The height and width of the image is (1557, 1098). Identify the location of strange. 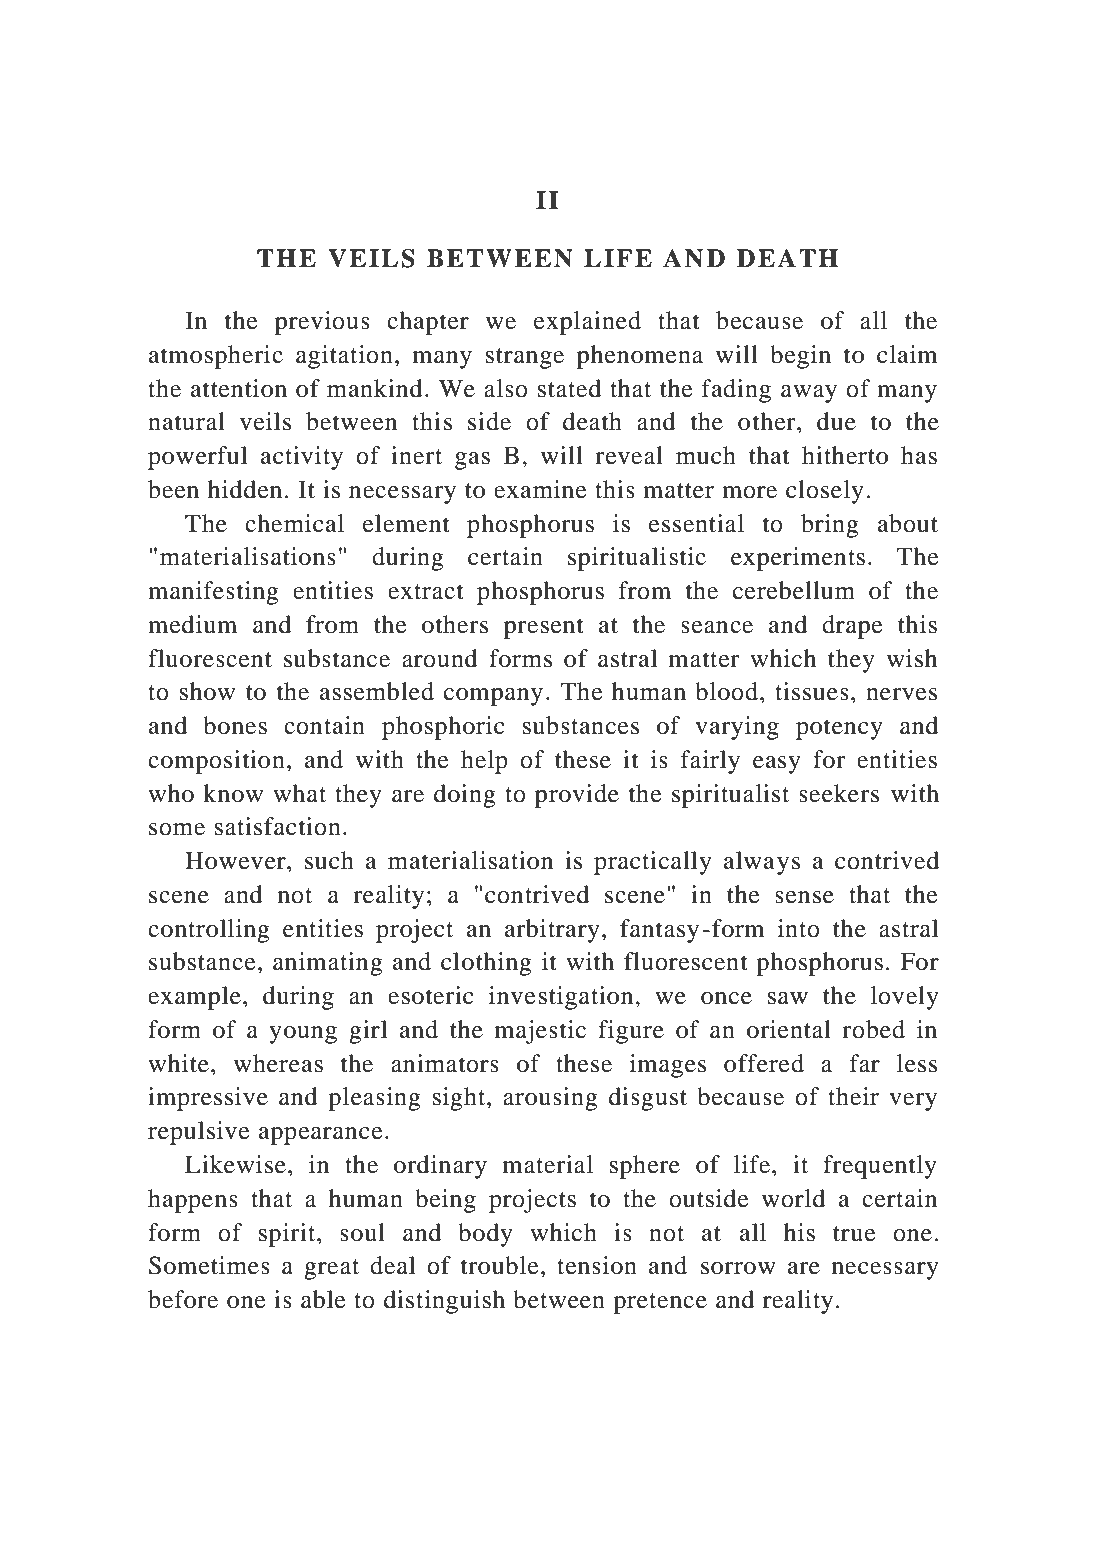
(525, 358).
